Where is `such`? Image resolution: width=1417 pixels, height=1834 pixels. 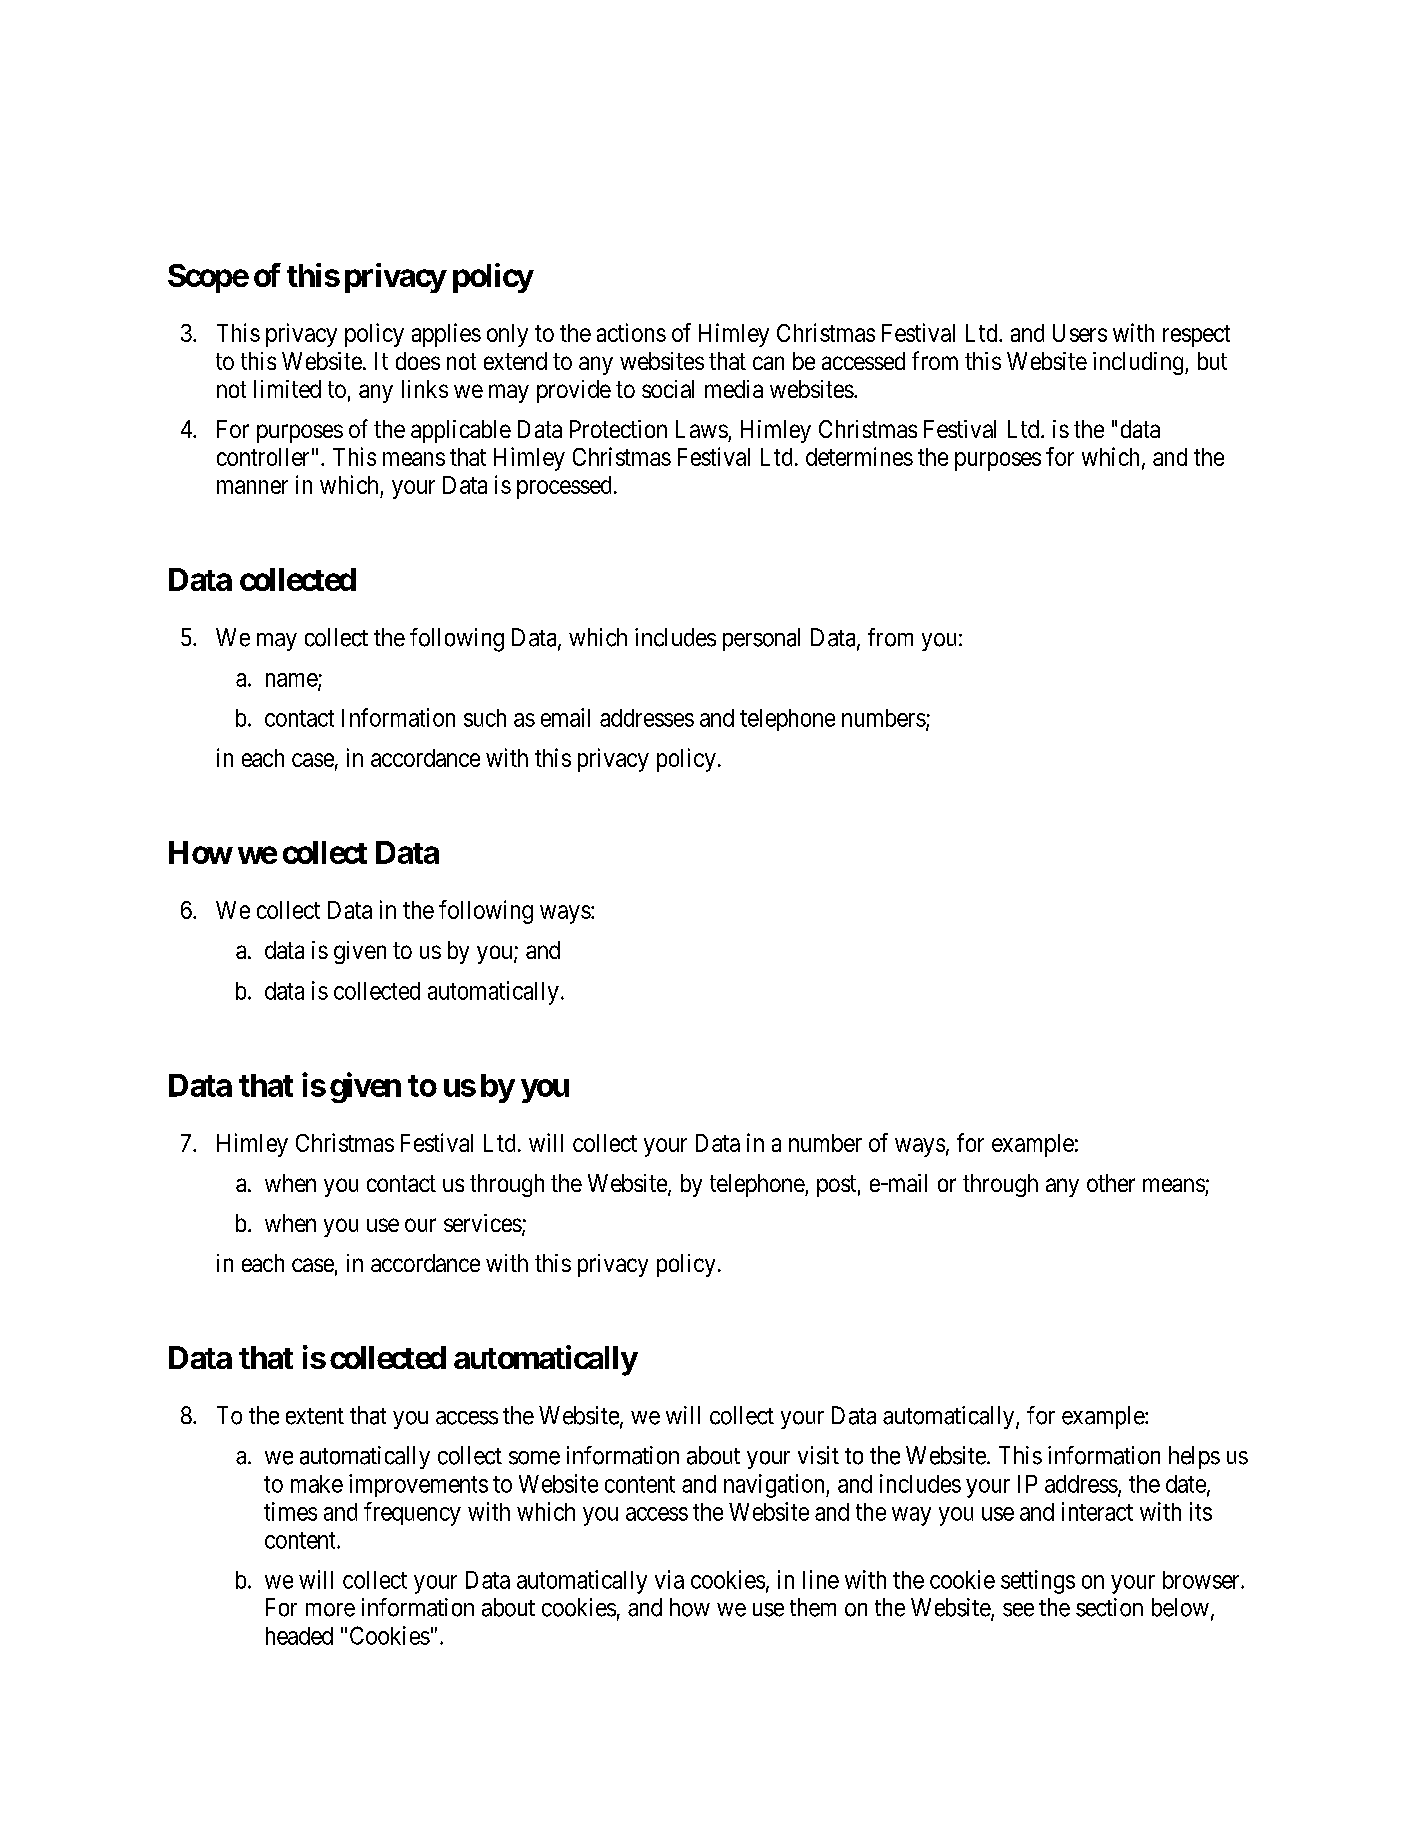
such is located at coordinates (485, 718).
